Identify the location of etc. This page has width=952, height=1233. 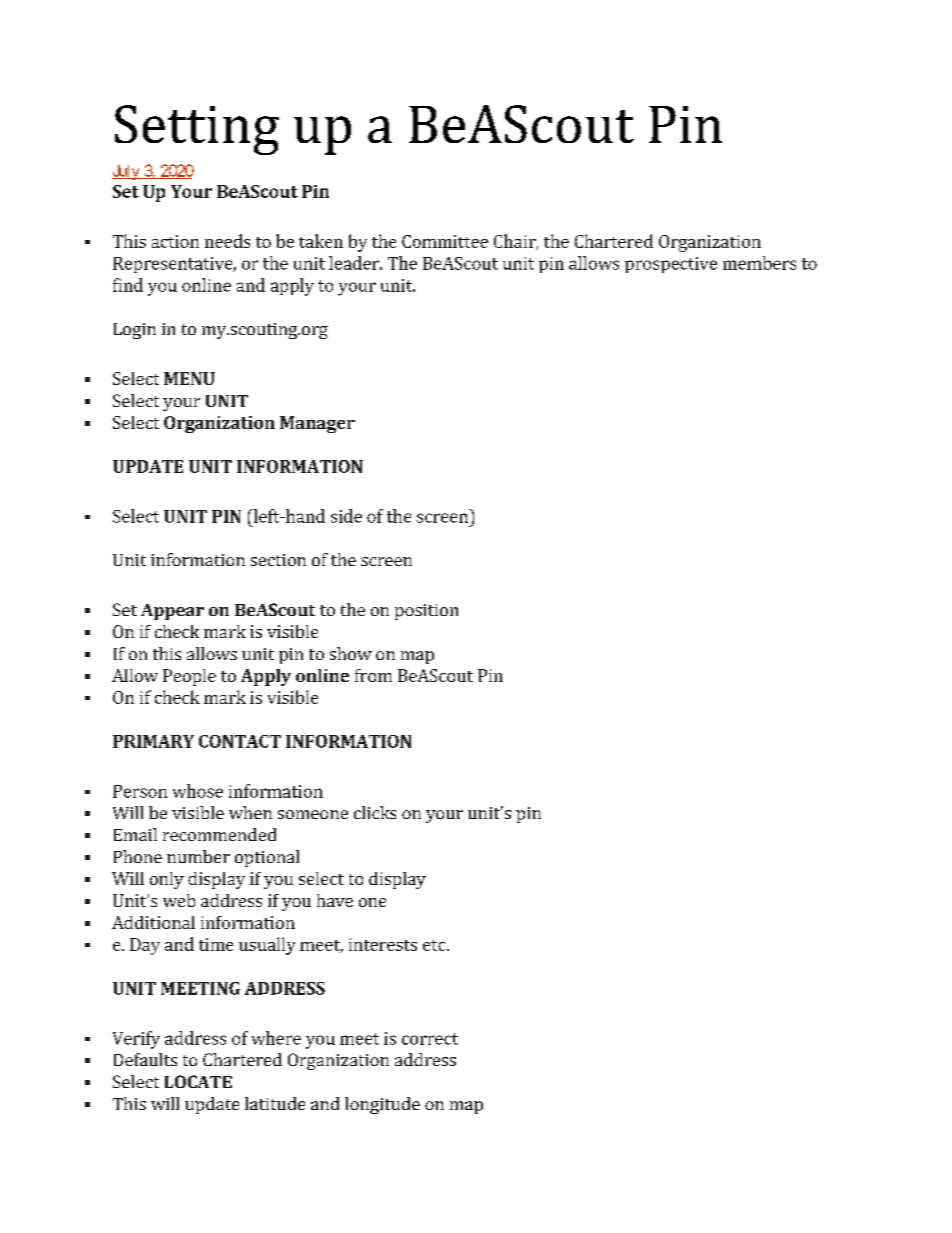
(435, 945).
